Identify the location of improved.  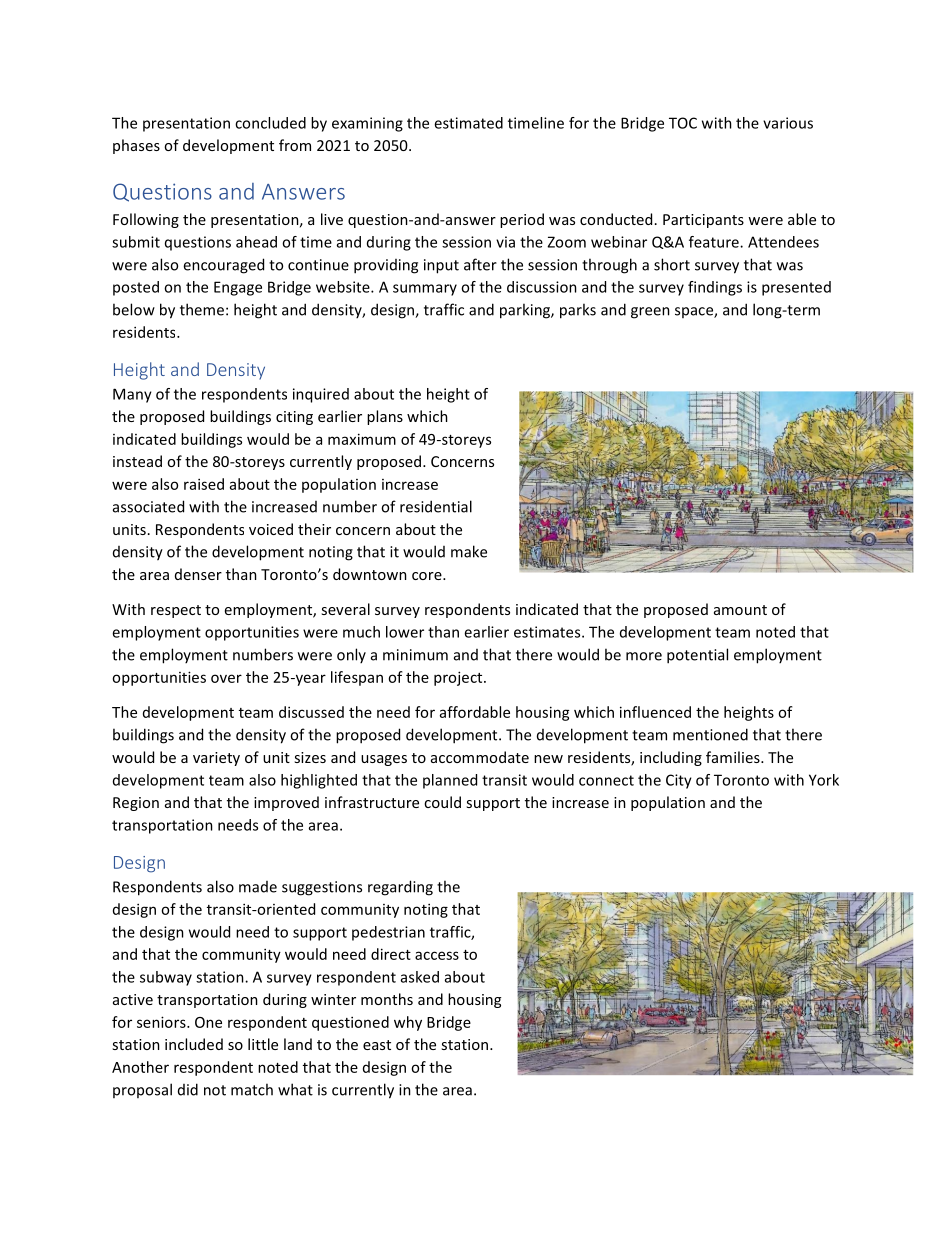
(286, 803).
